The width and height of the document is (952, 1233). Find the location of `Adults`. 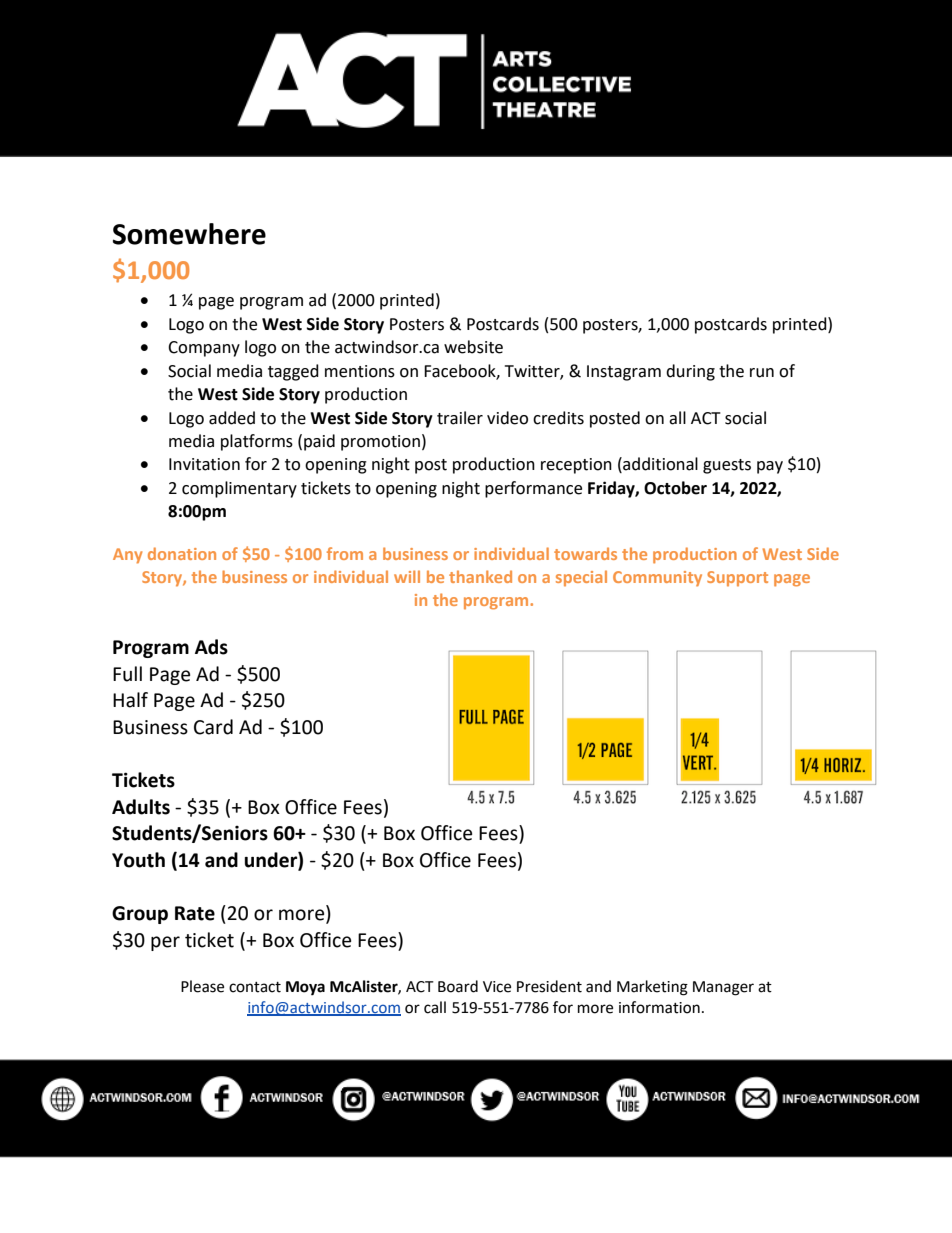

Adults is located at coordinates (141, 807).
